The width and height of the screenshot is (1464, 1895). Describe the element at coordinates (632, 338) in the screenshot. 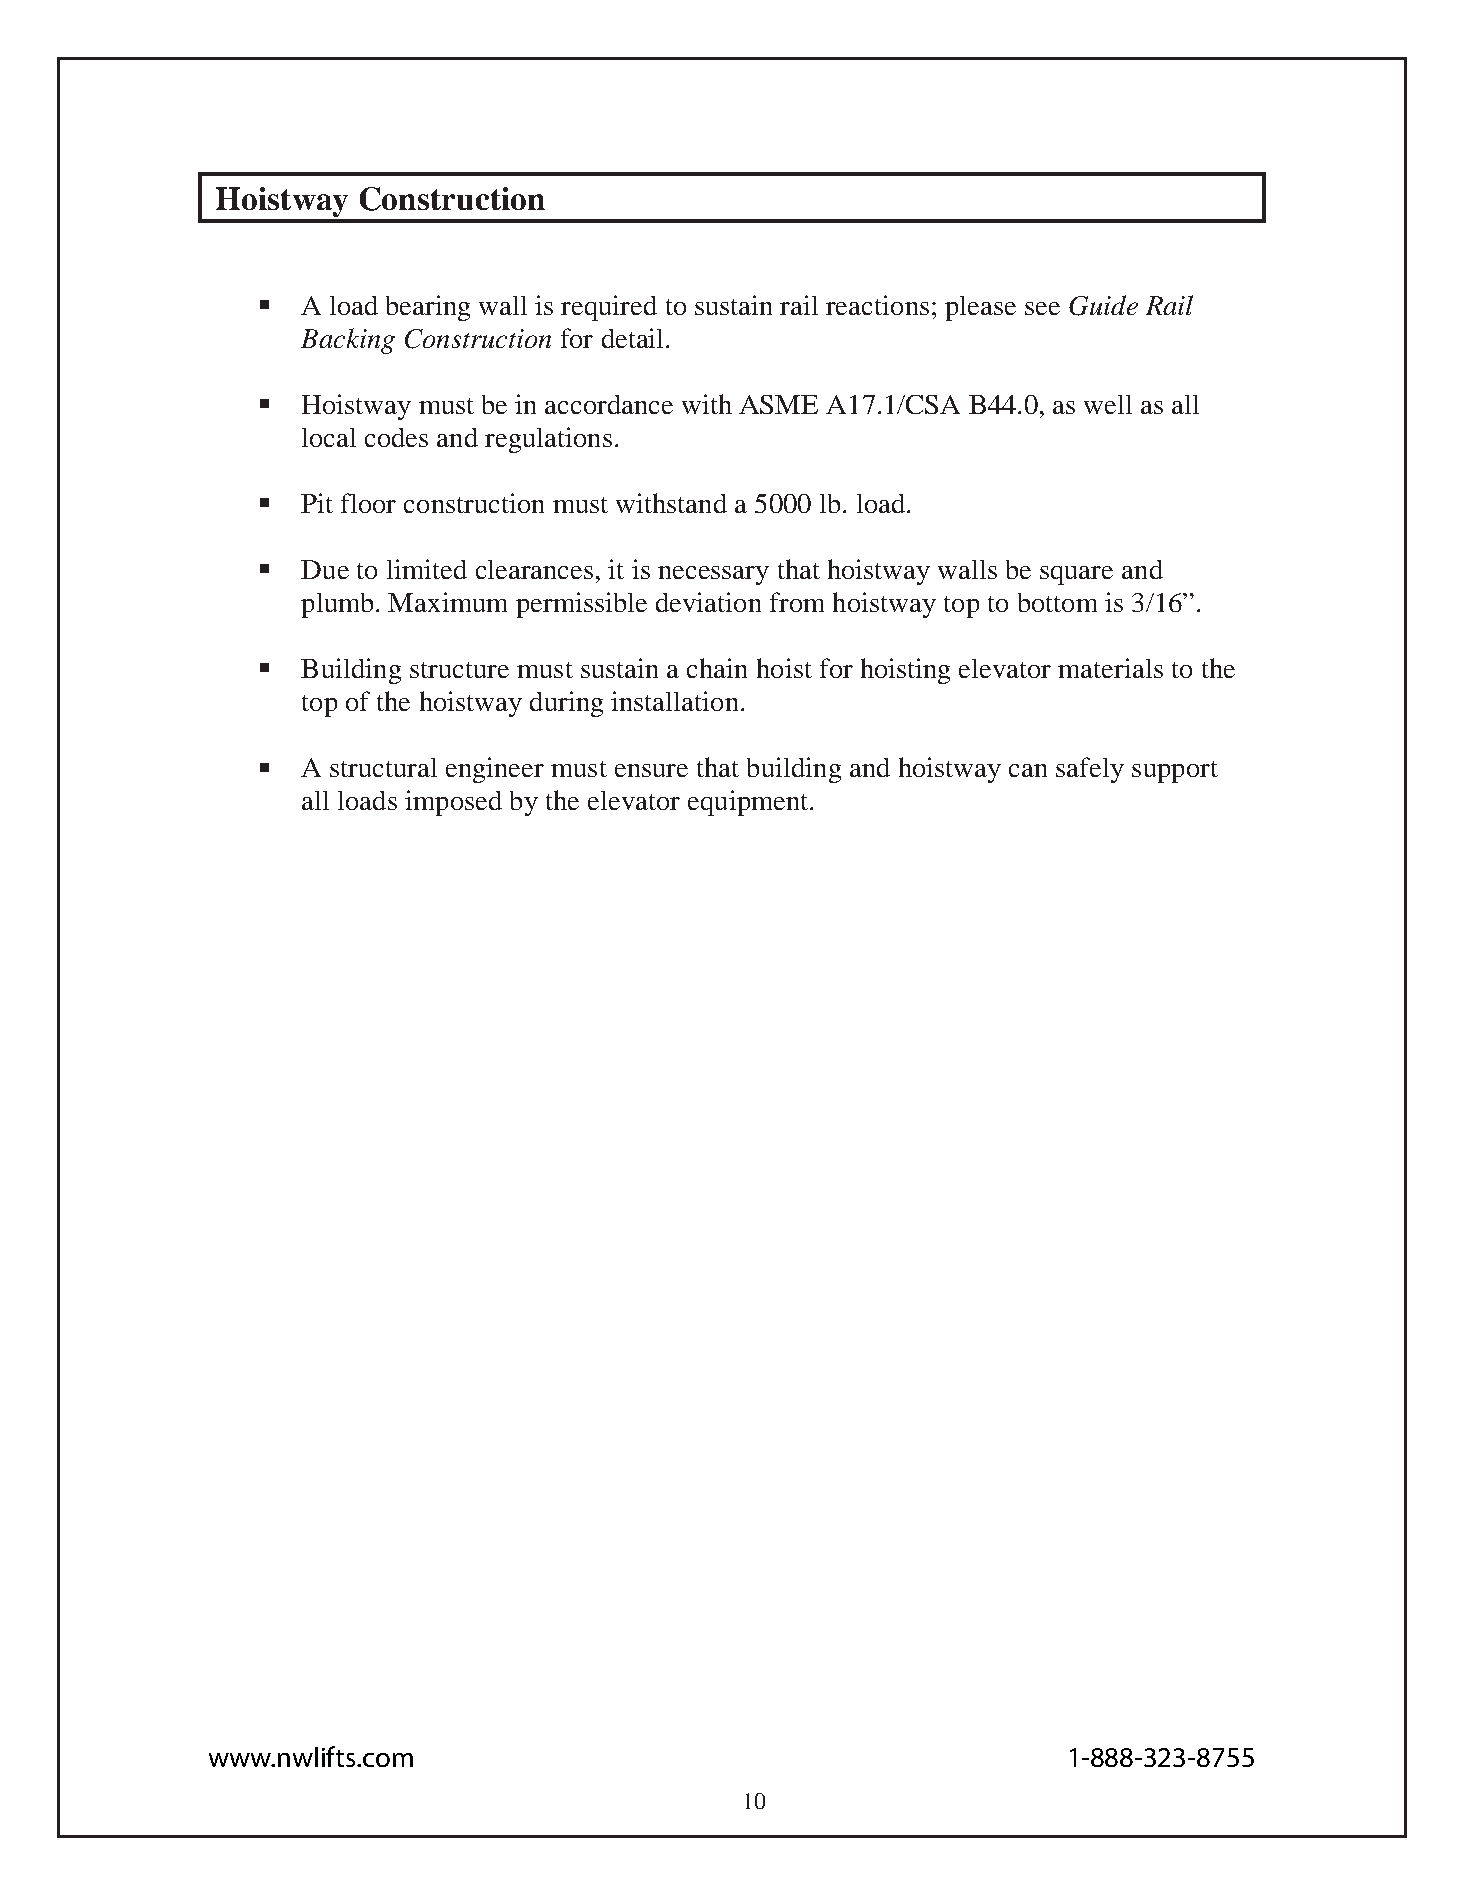

I see `detail` at that location.
